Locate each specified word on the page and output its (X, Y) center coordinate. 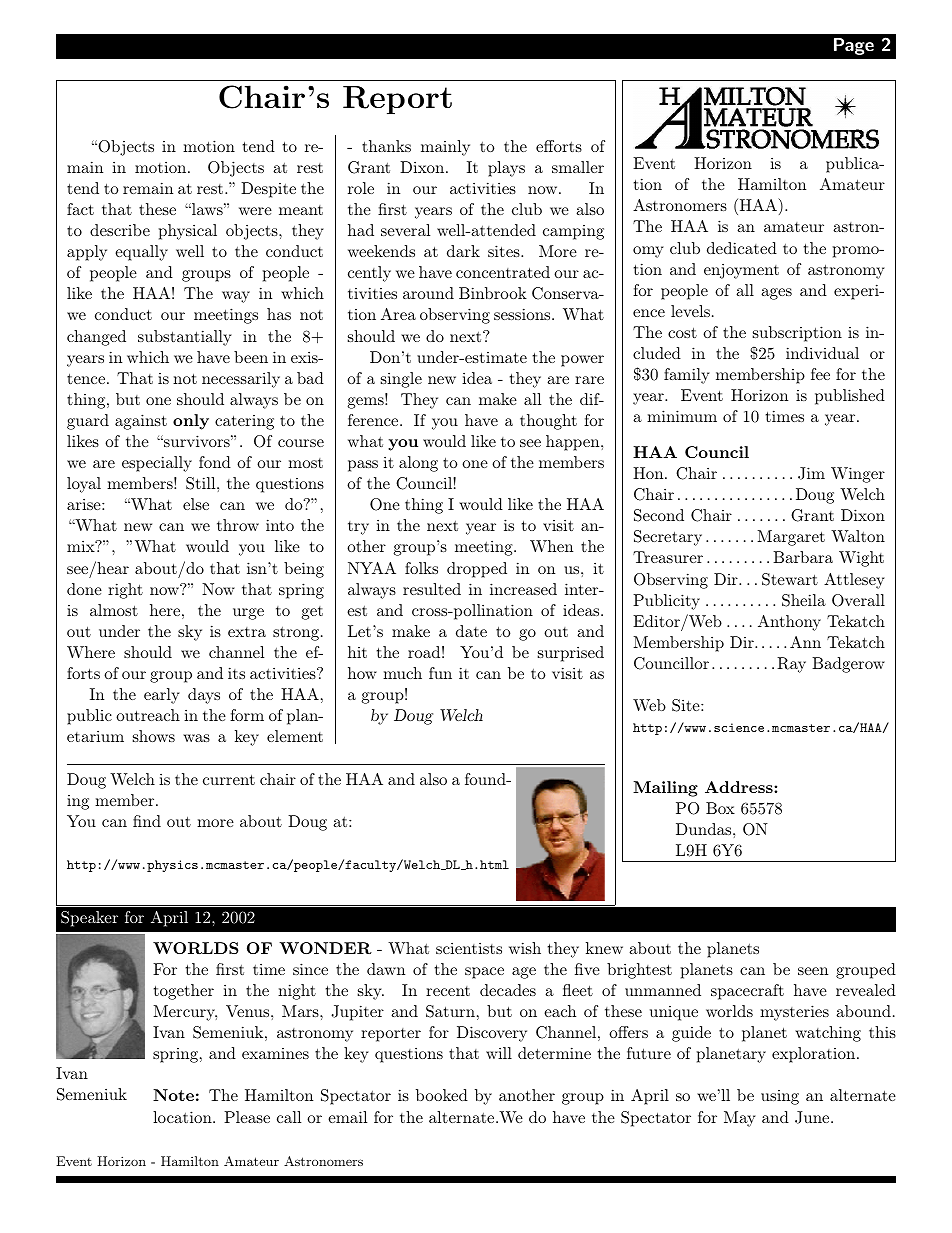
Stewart (790, 579)
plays (506, 169)
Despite (268, 190)
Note (173, 1095)
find (147, 821)
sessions (523, 314)
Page (854, 46)
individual (822, 353)
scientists (469, 948)
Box (720, 808)
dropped (477, 570)
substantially (185, 338)
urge (248, 614)
